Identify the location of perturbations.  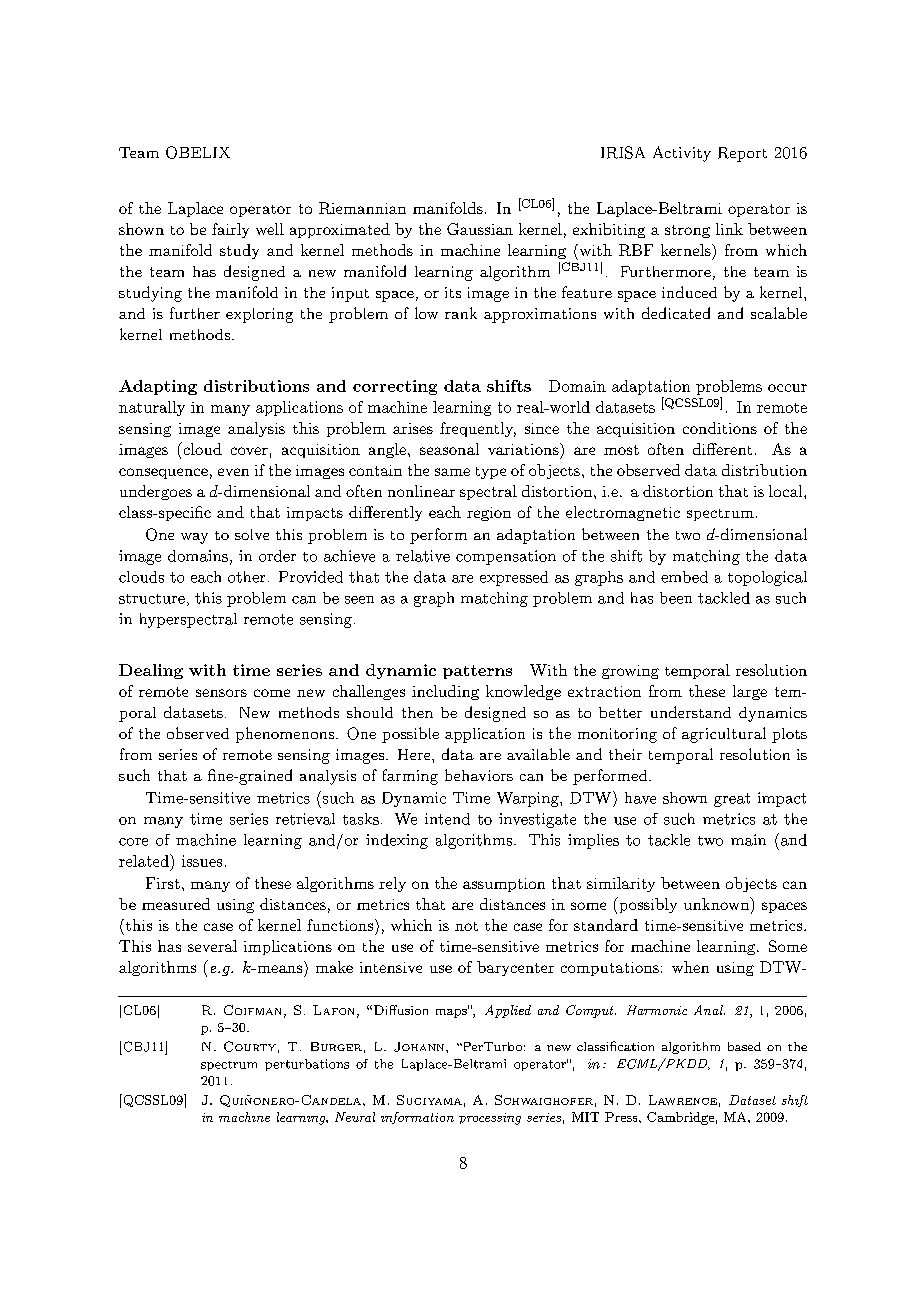
(307, 1065).
